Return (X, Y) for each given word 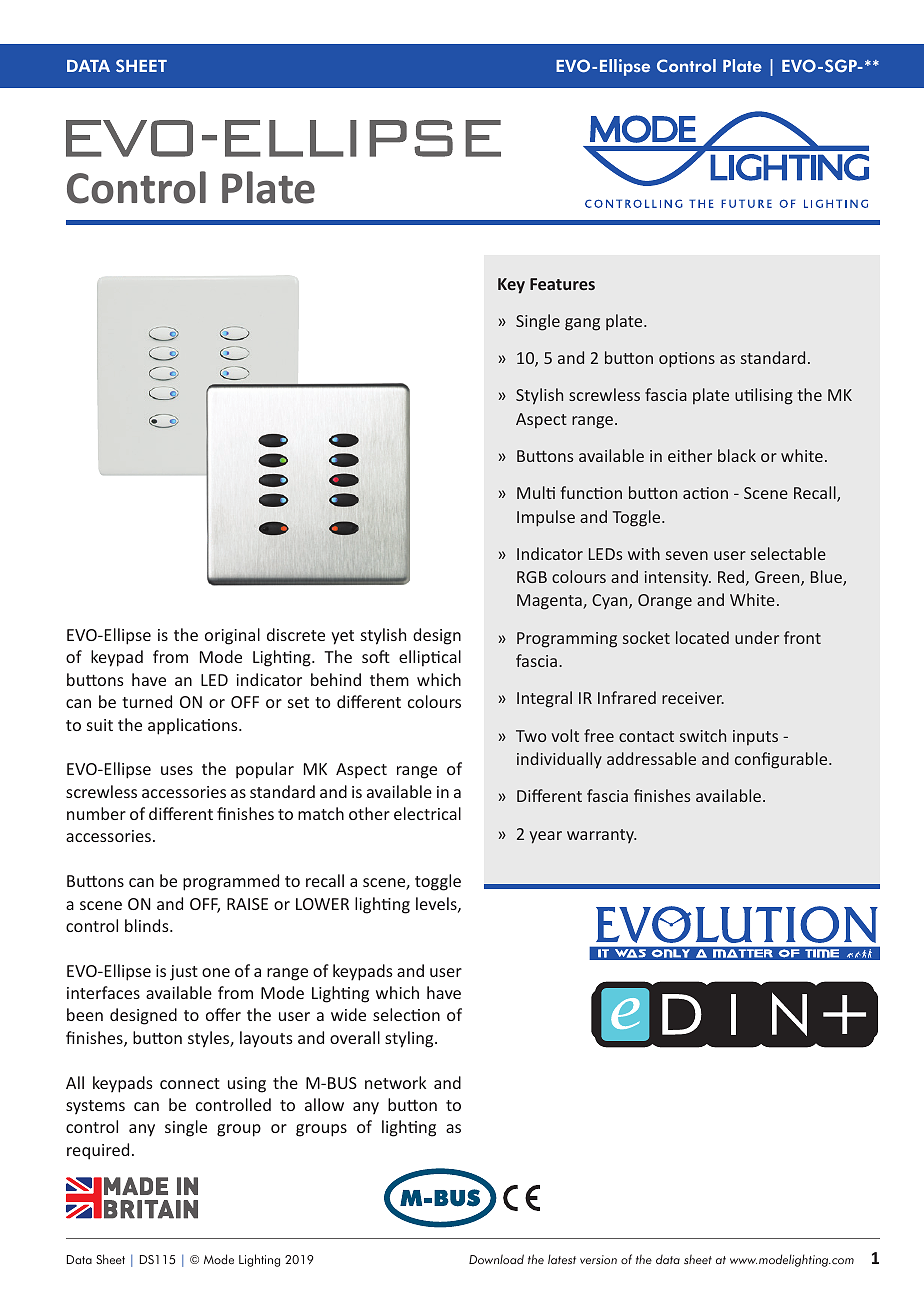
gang (582, 324)
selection (406, 1014)
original (232, 636)
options (687, 360)
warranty (601, 836)
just (184, 973)
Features (562, 284)
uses (177, 770)
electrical (427, 813)
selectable (788, 553)
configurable (782, 760)
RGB (532, 577)
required (98, 1151)
